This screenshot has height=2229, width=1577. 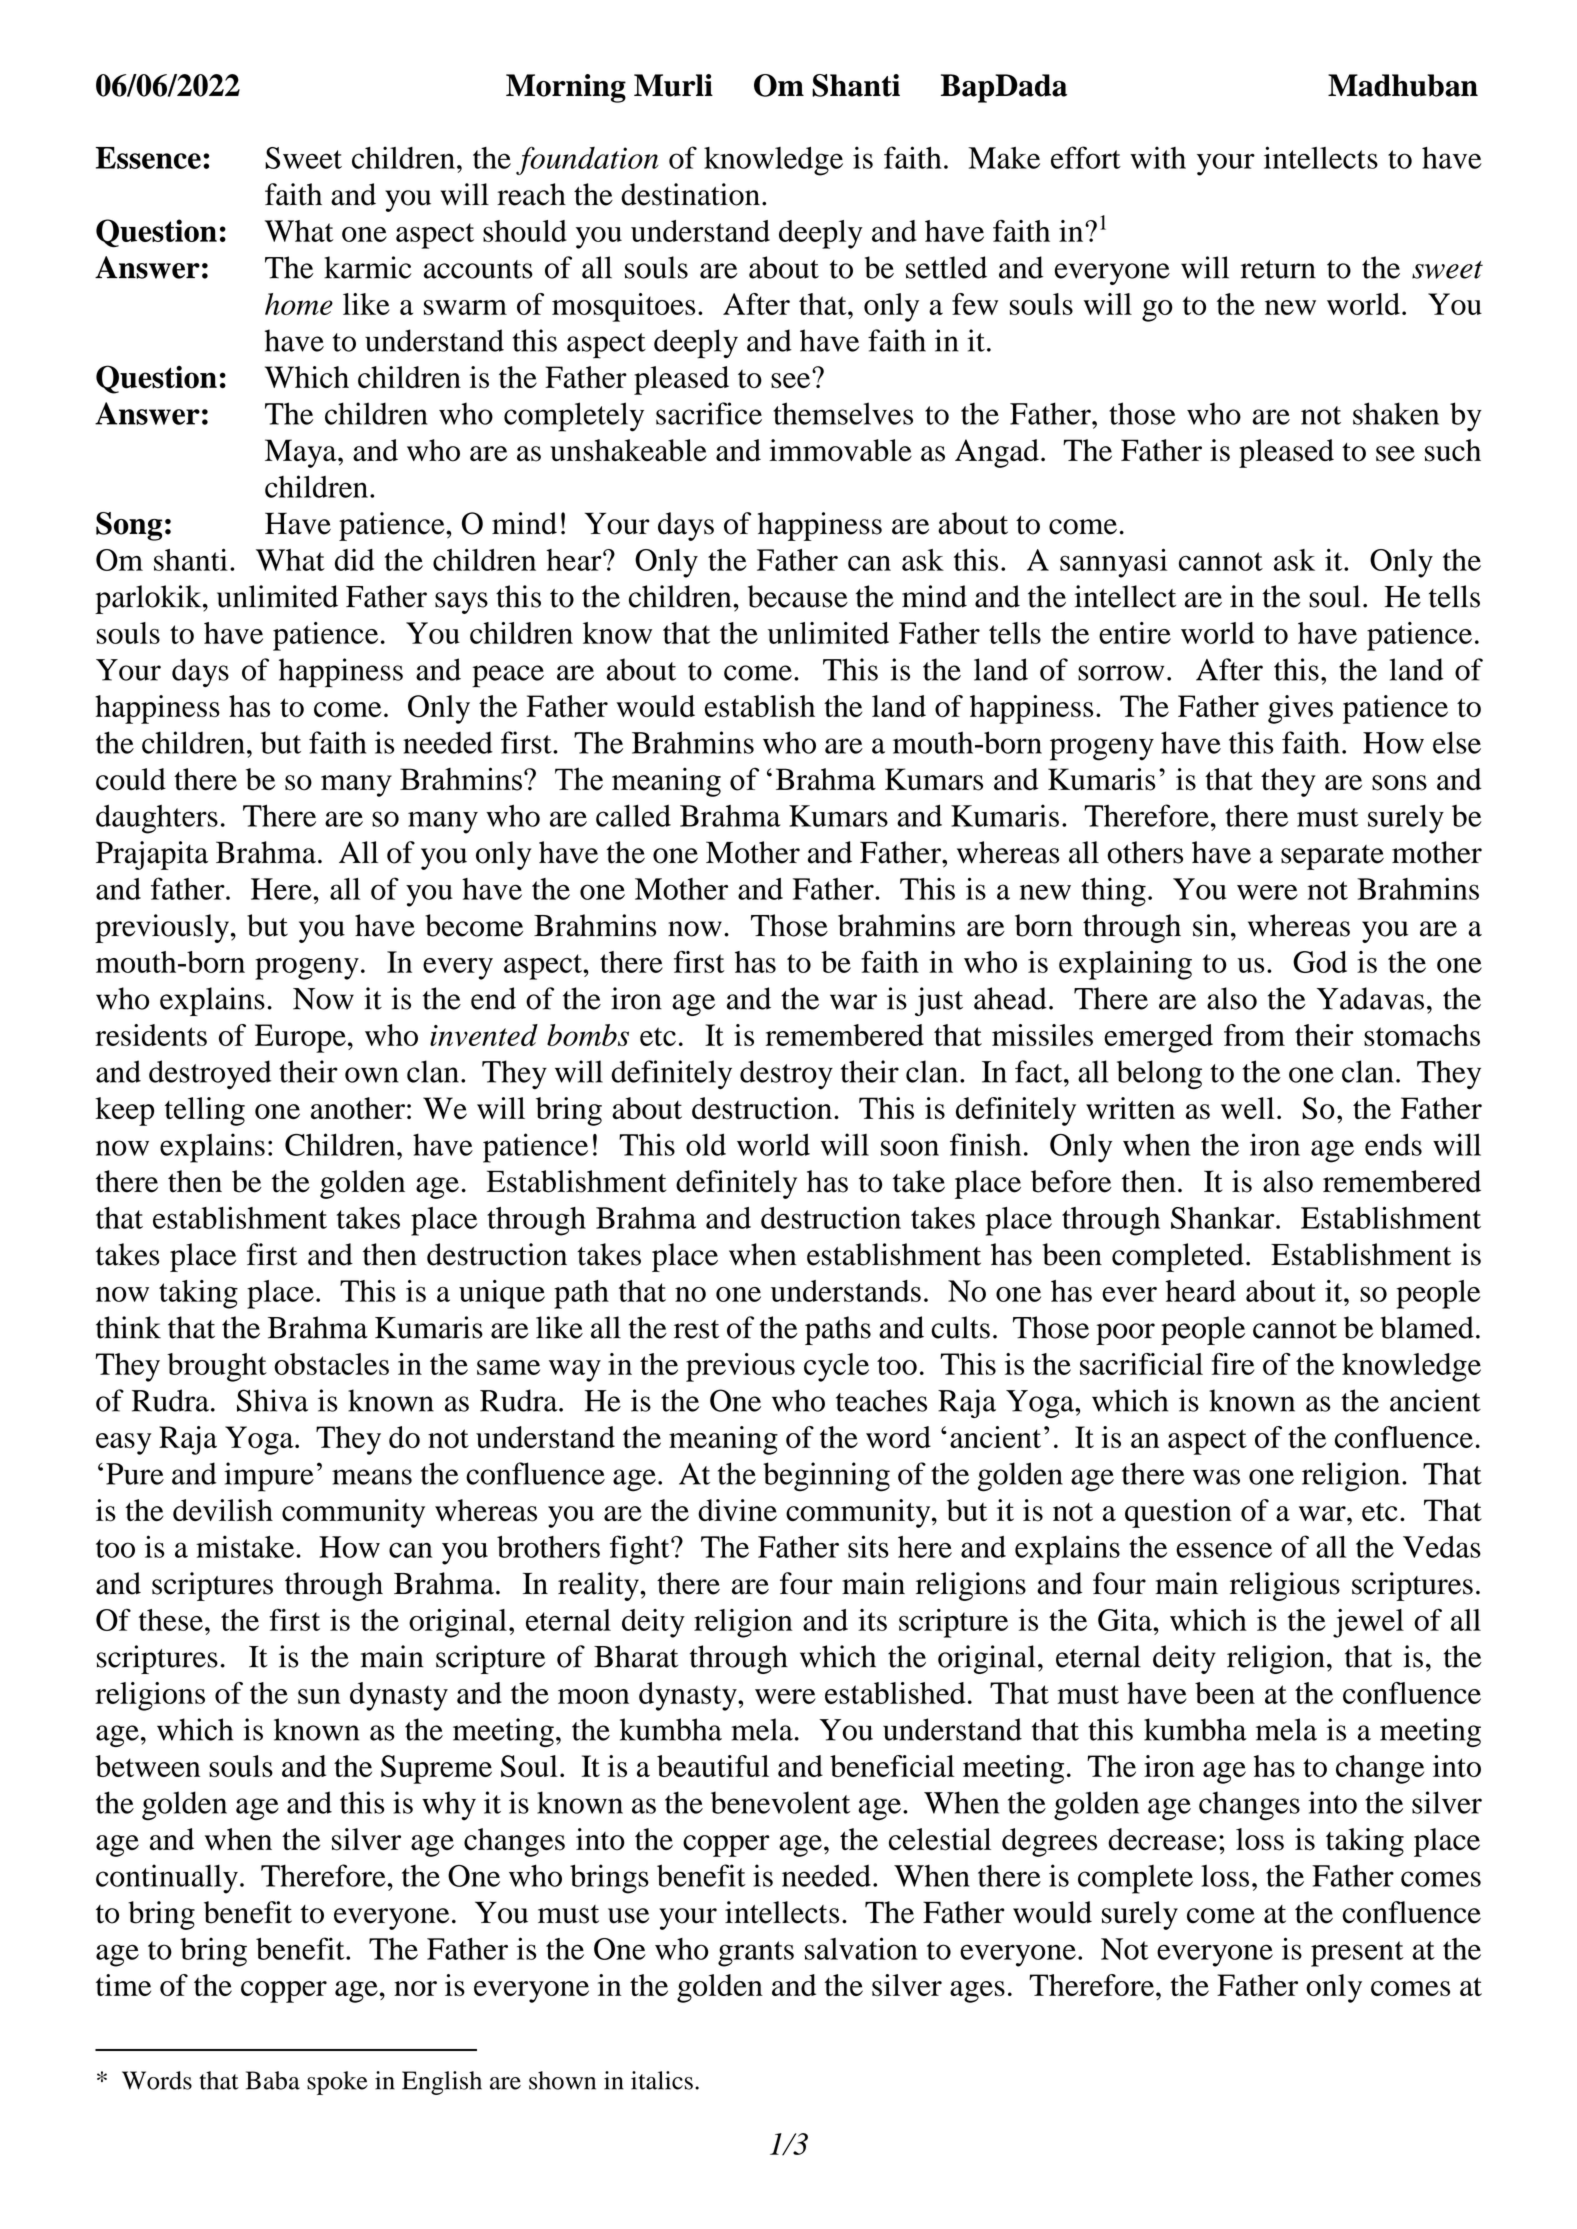 I want to click on with, so click(x=1158, y=157).
